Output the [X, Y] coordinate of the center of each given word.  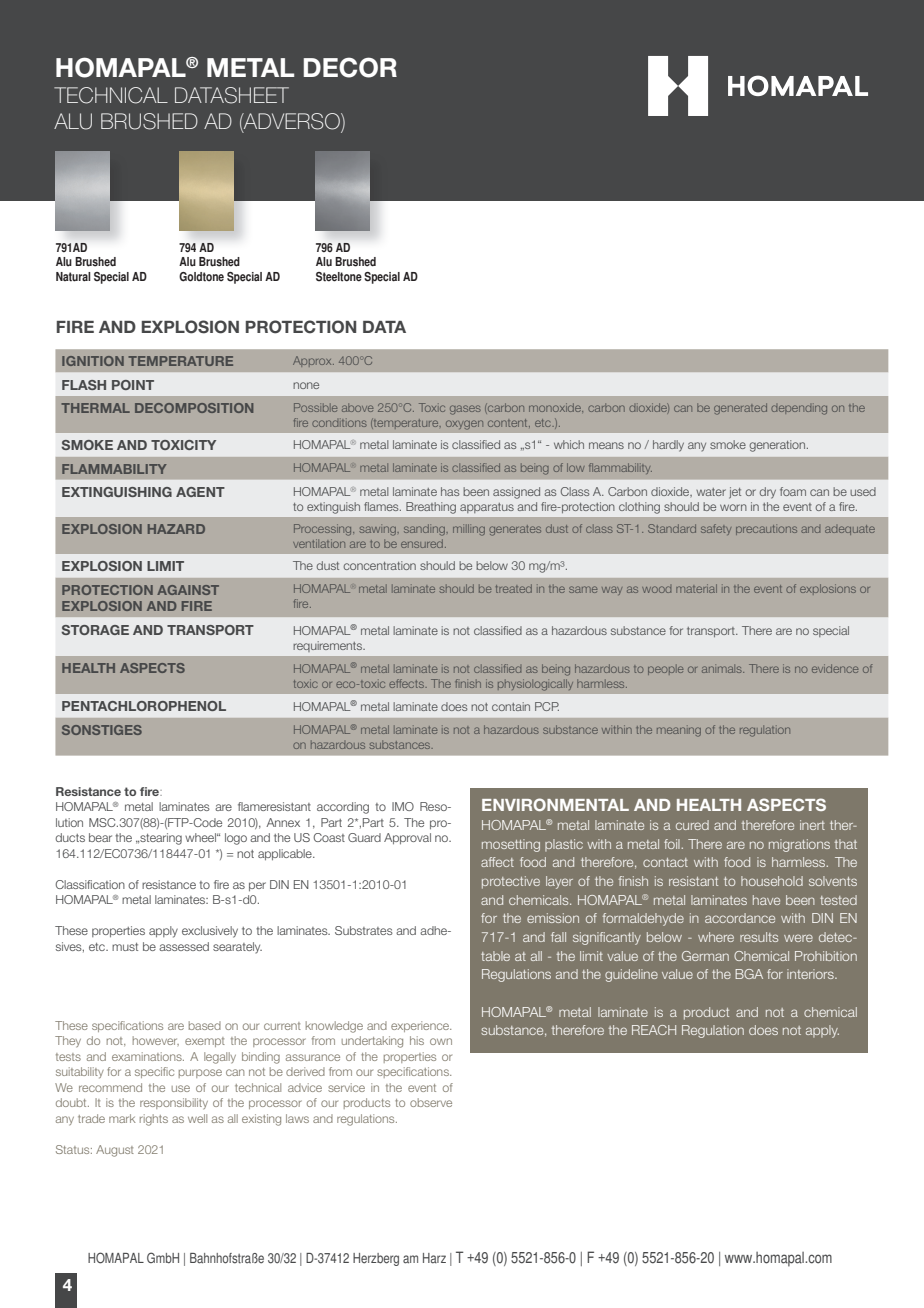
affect [497, 862]
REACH [654, 1030]
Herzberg [376, 1259]
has [450, 491]
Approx [313, 361]
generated [740, 409]
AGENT [200, 492]
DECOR [350, 67]
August [115, 1151]
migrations [799, 845]
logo [236, 839]
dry [768, 493]
